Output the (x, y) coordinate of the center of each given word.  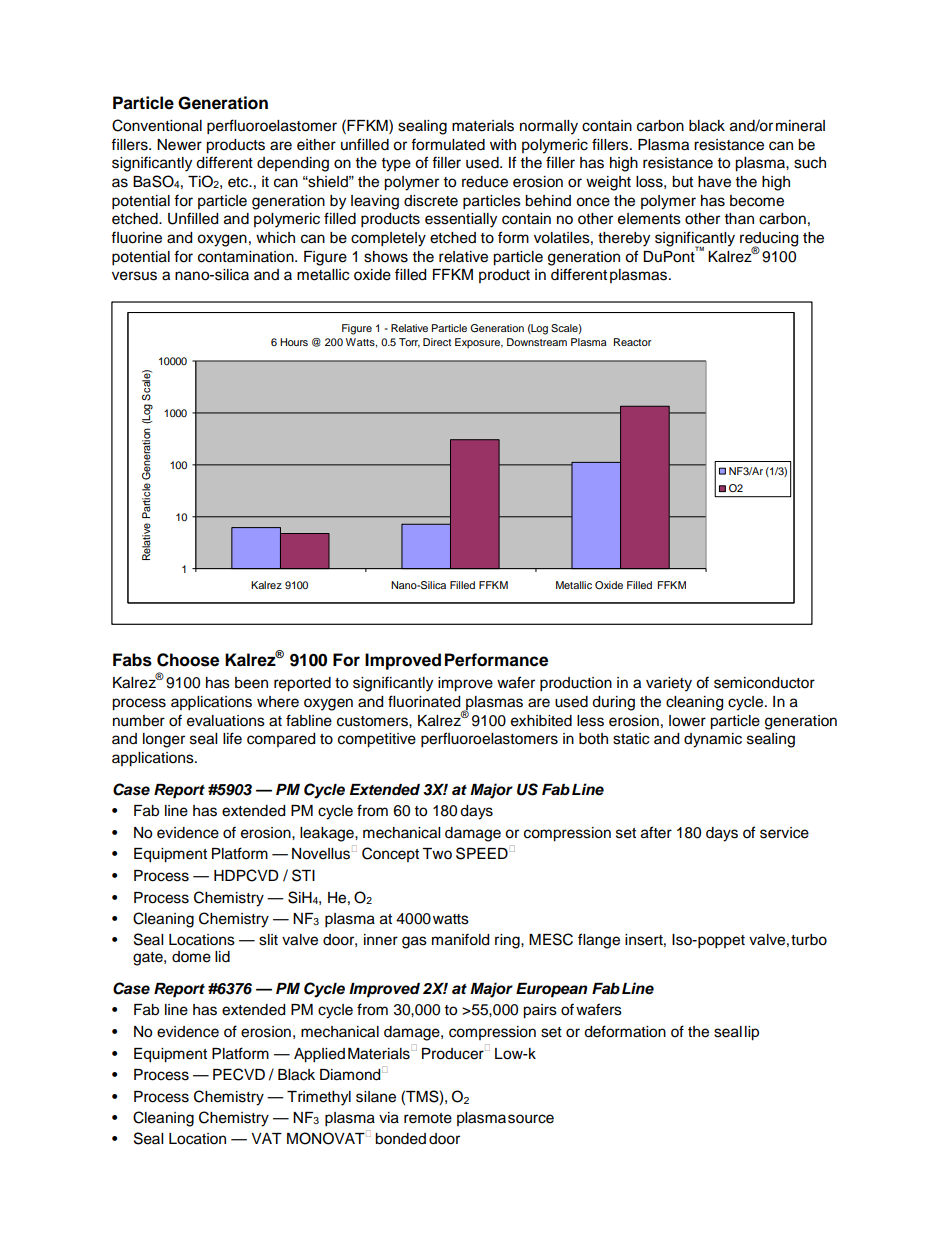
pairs (540, 1011)
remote (428, 1118)
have (714, 182)
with (503, 144)
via (389, 1118)
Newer (179, 145)
